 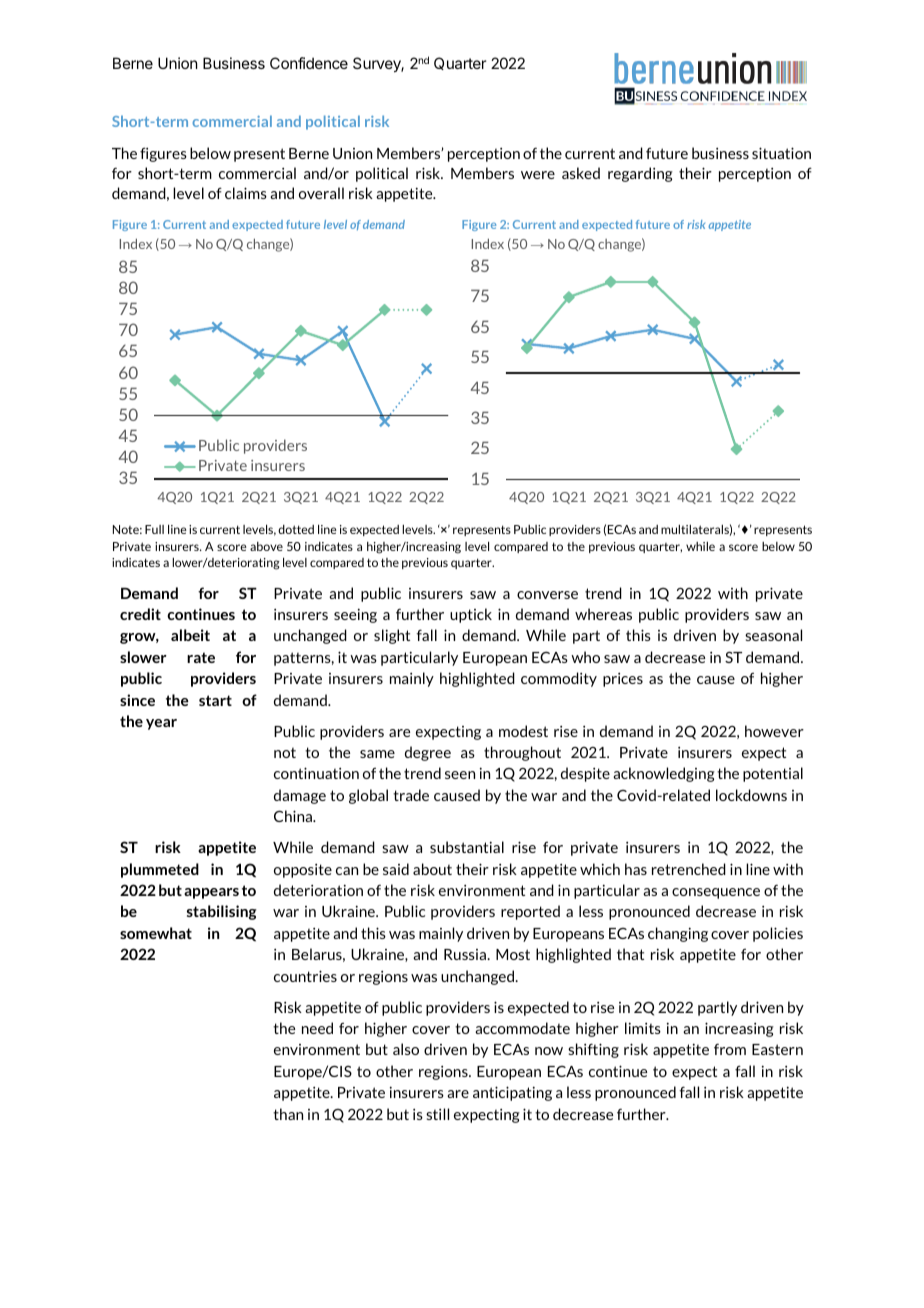 What do you see at coordinates (309, 63) in the screenshot?
I see `Confidence` at bounding box center [309, 63].
